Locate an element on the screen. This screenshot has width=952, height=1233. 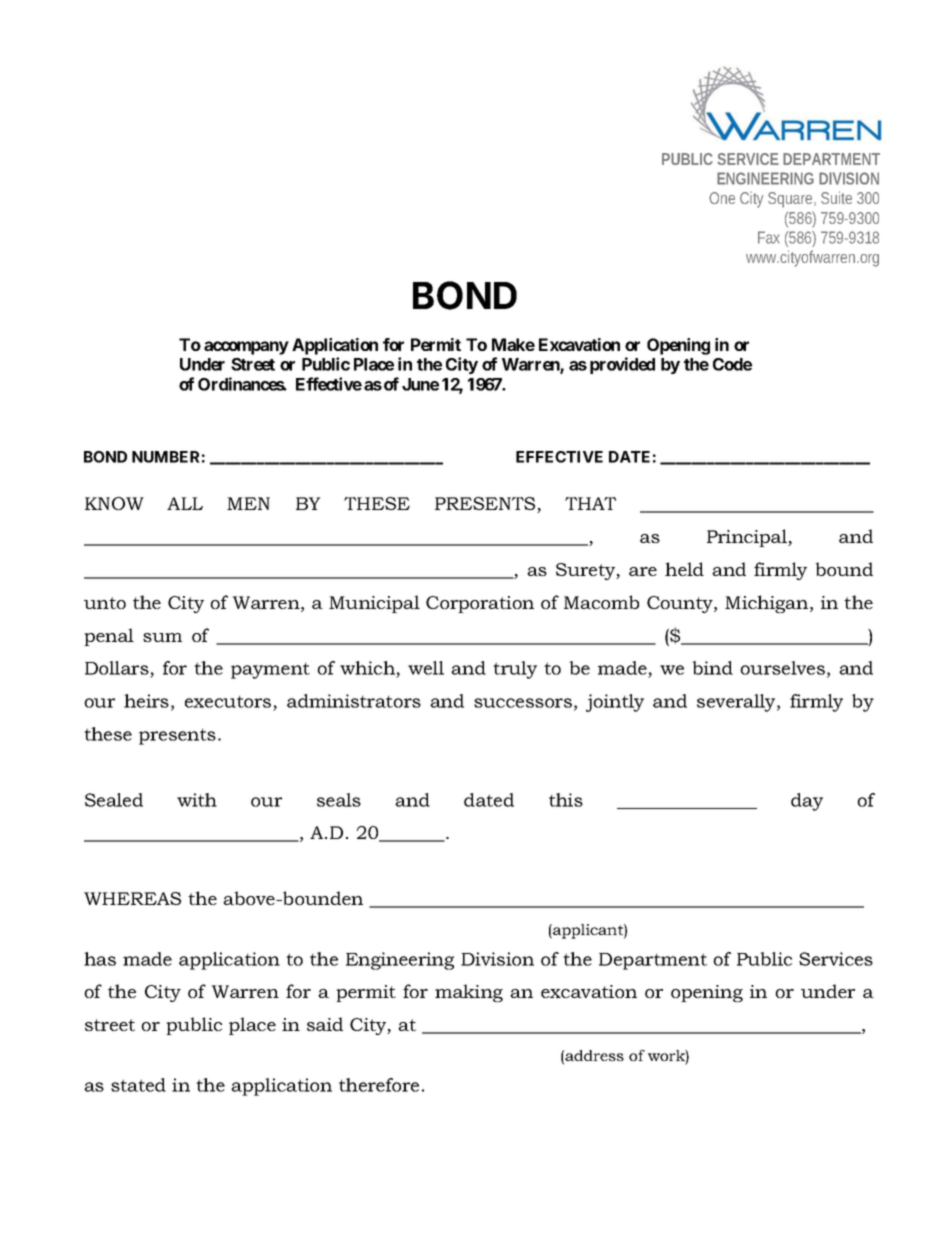
Square is located at coordinates (792, 200).
